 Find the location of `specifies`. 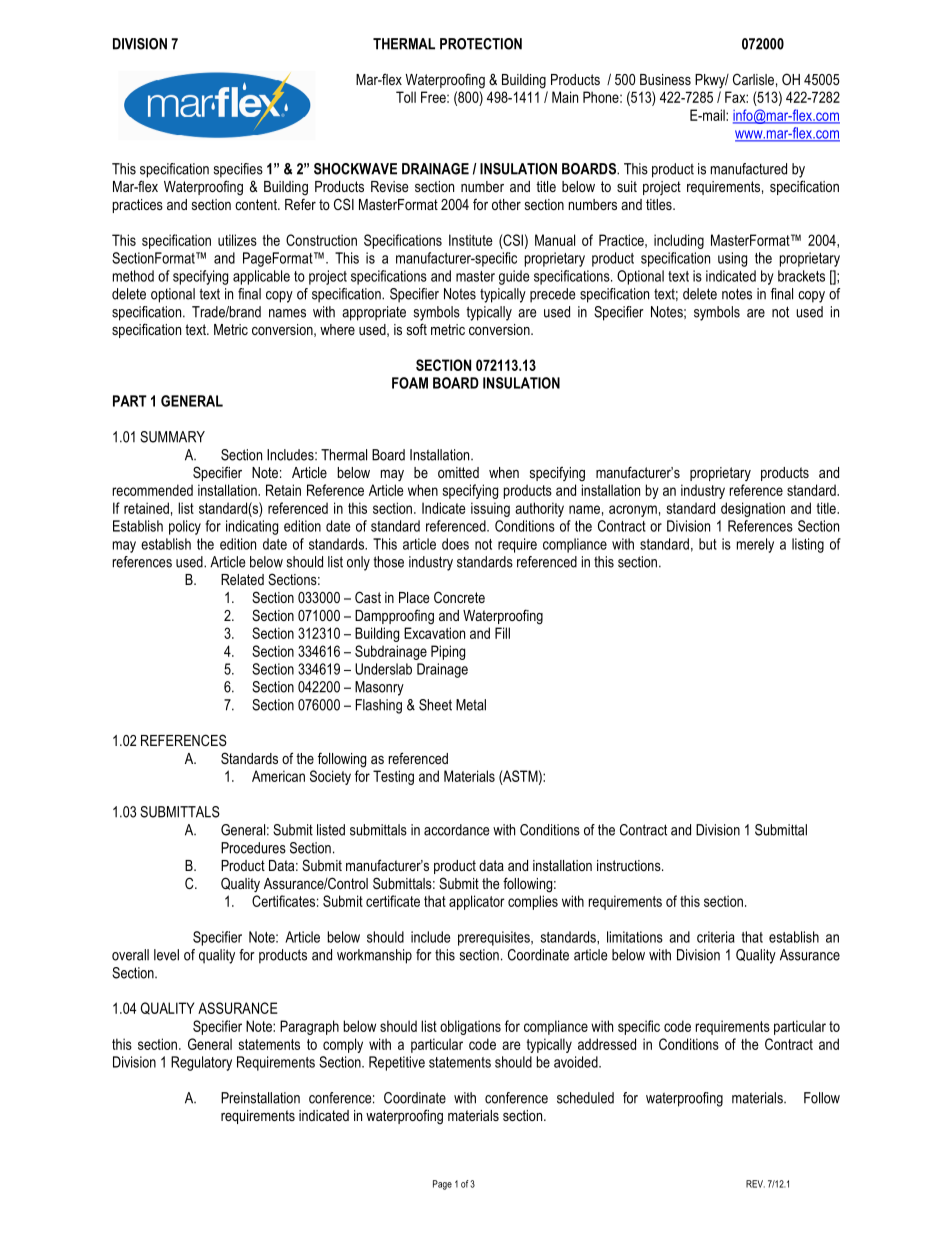

specifies is located at coordinates (238, 170).
